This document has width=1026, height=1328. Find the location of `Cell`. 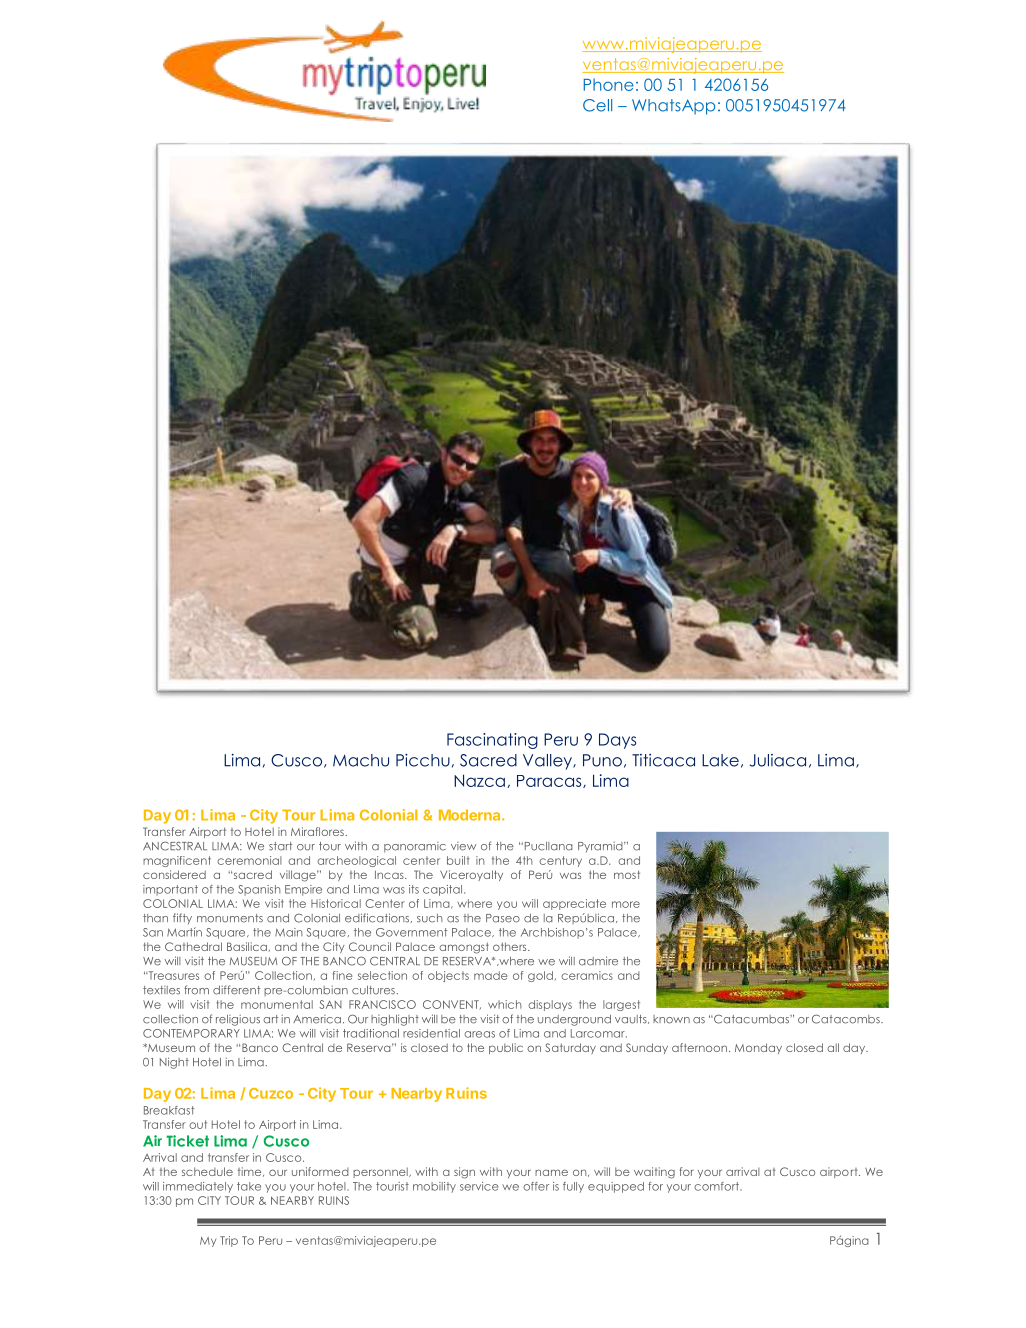

Cell is located at coordinates (597, 105).
